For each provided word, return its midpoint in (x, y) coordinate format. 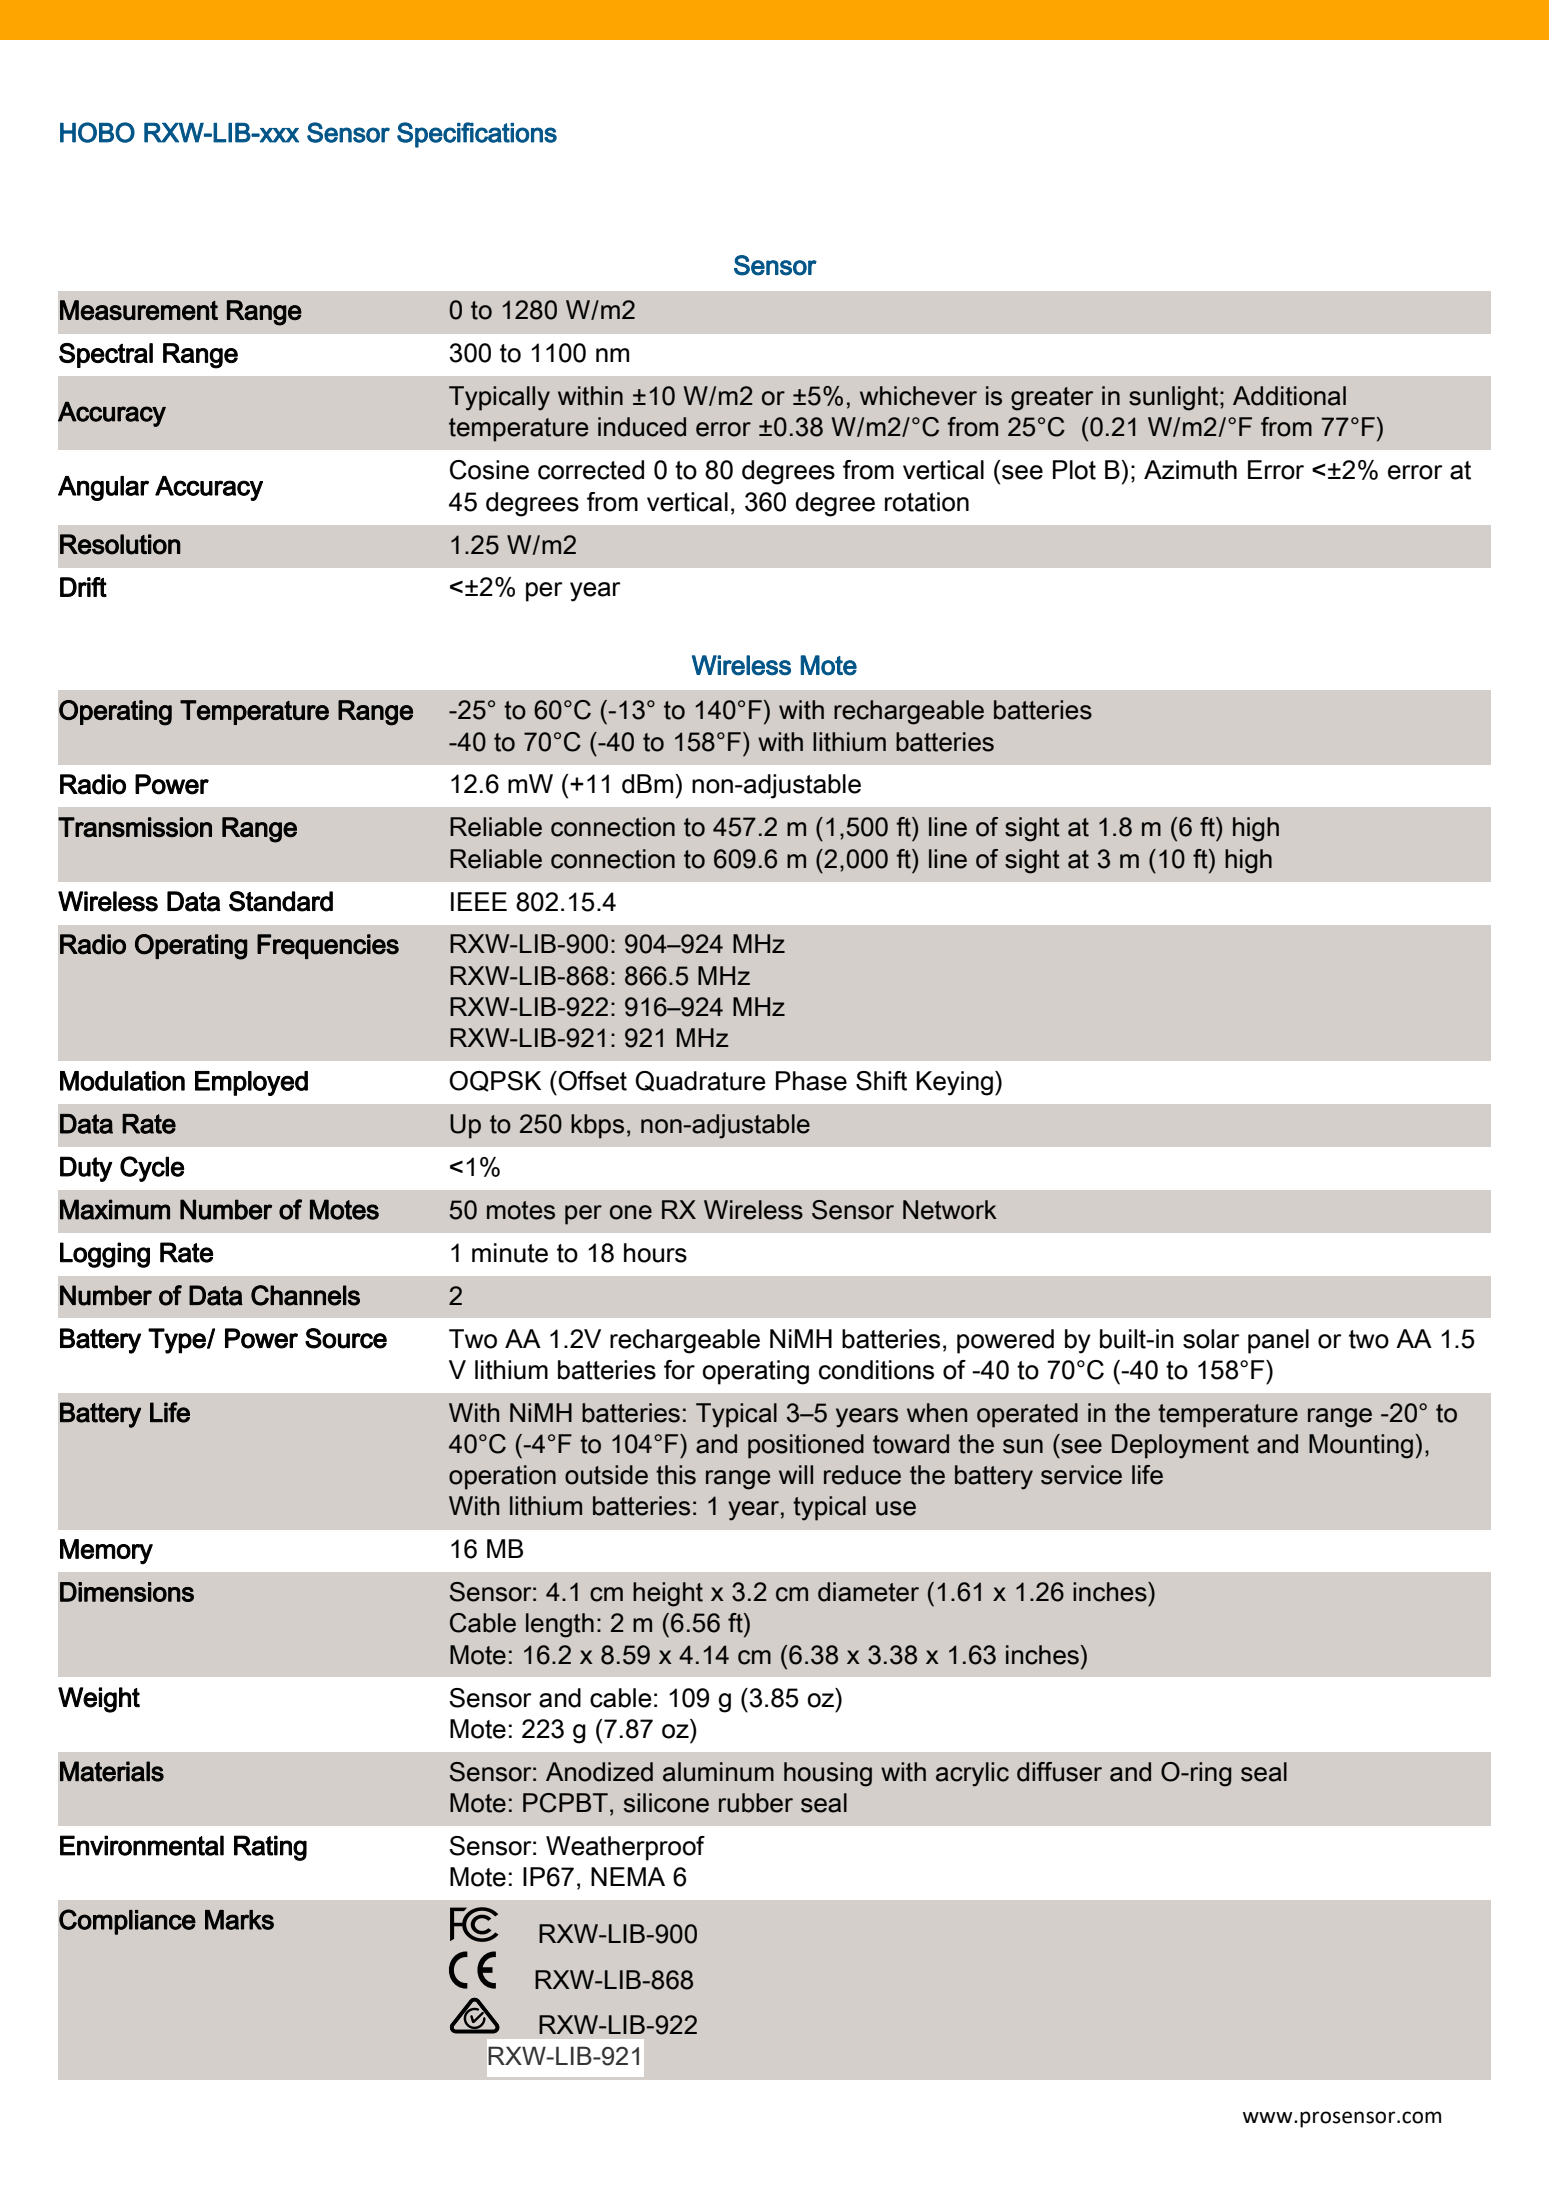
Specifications (477, 135)
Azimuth (1190, 470)
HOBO (97, 132)
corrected (591, 470)
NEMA (628, 1876)
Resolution (120, 544)
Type (178, 1341)
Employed (251, 1083)
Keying (954, 1083)
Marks (239, 1920)
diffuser (1059, 1772)
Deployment (1180, 1446)
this (676, 1475)
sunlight (1175, 398)
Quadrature (700, 1081)
